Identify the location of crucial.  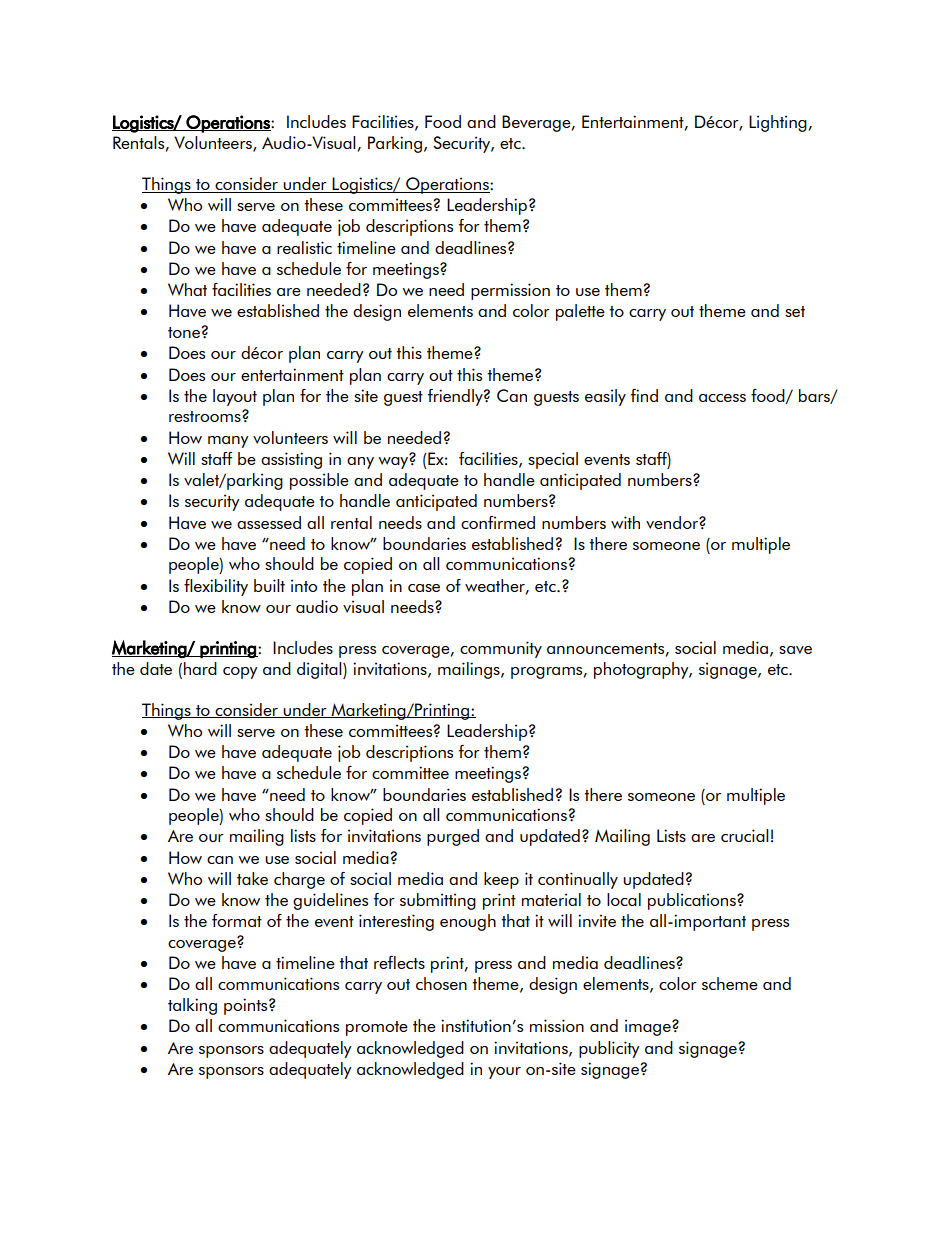
(745, 835).
